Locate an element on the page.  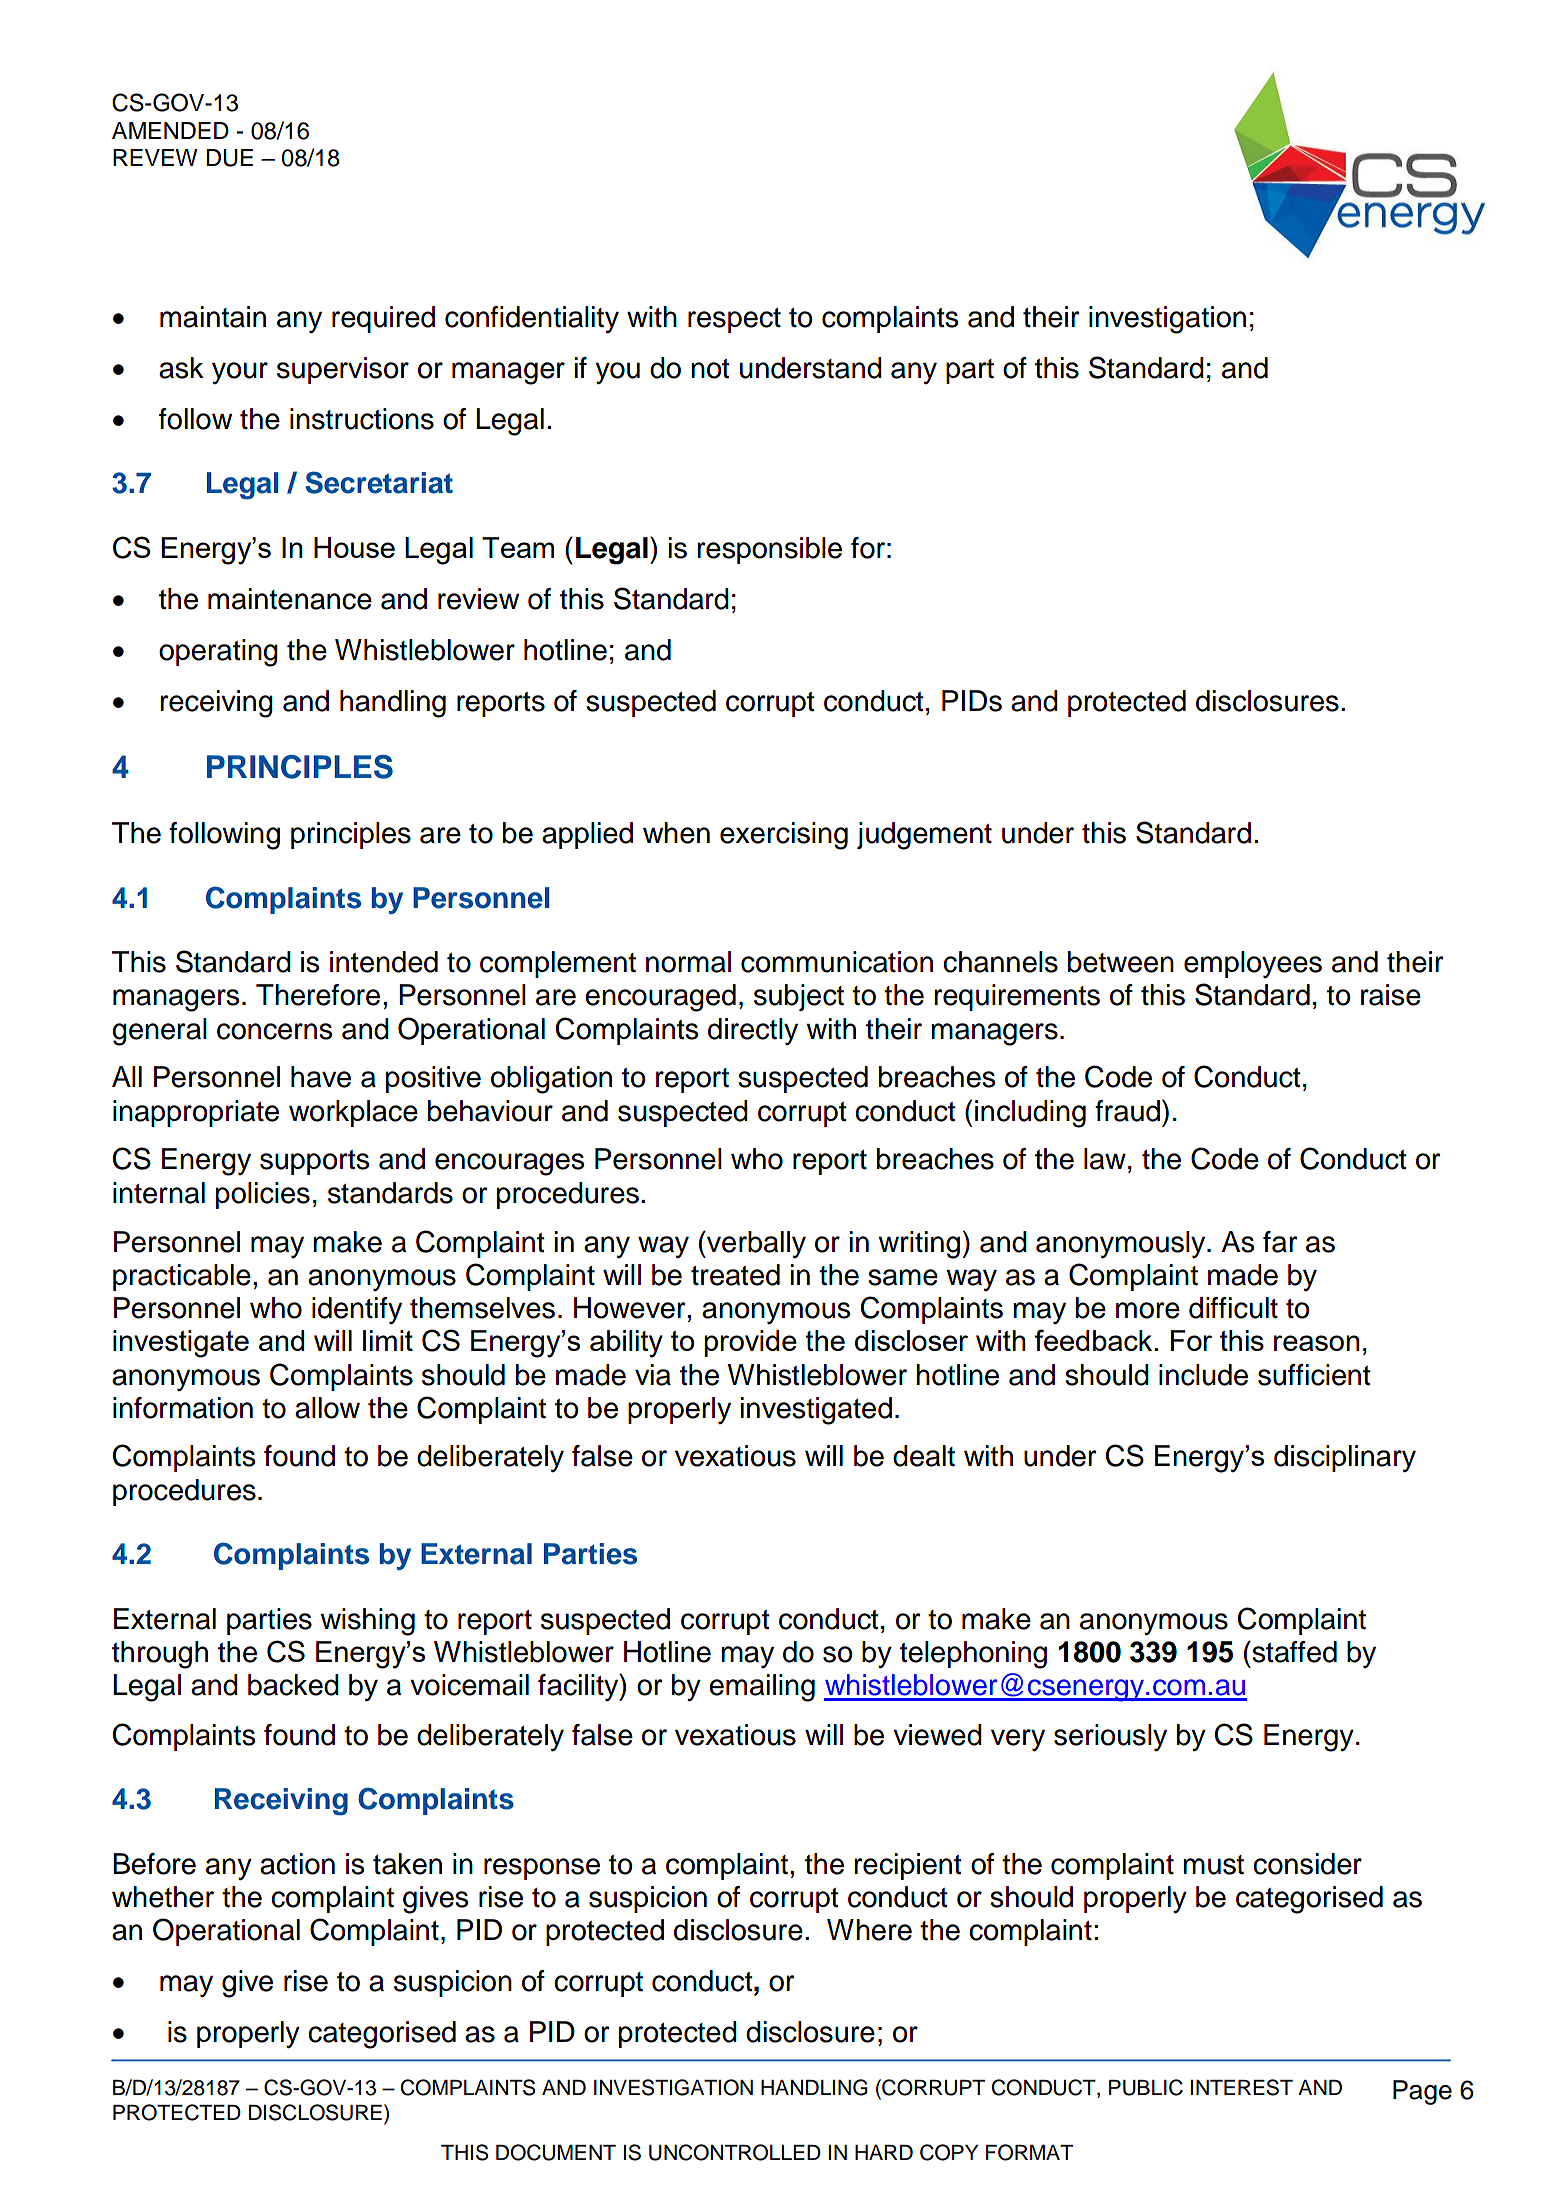
not is located at coordinates (710, 369).
